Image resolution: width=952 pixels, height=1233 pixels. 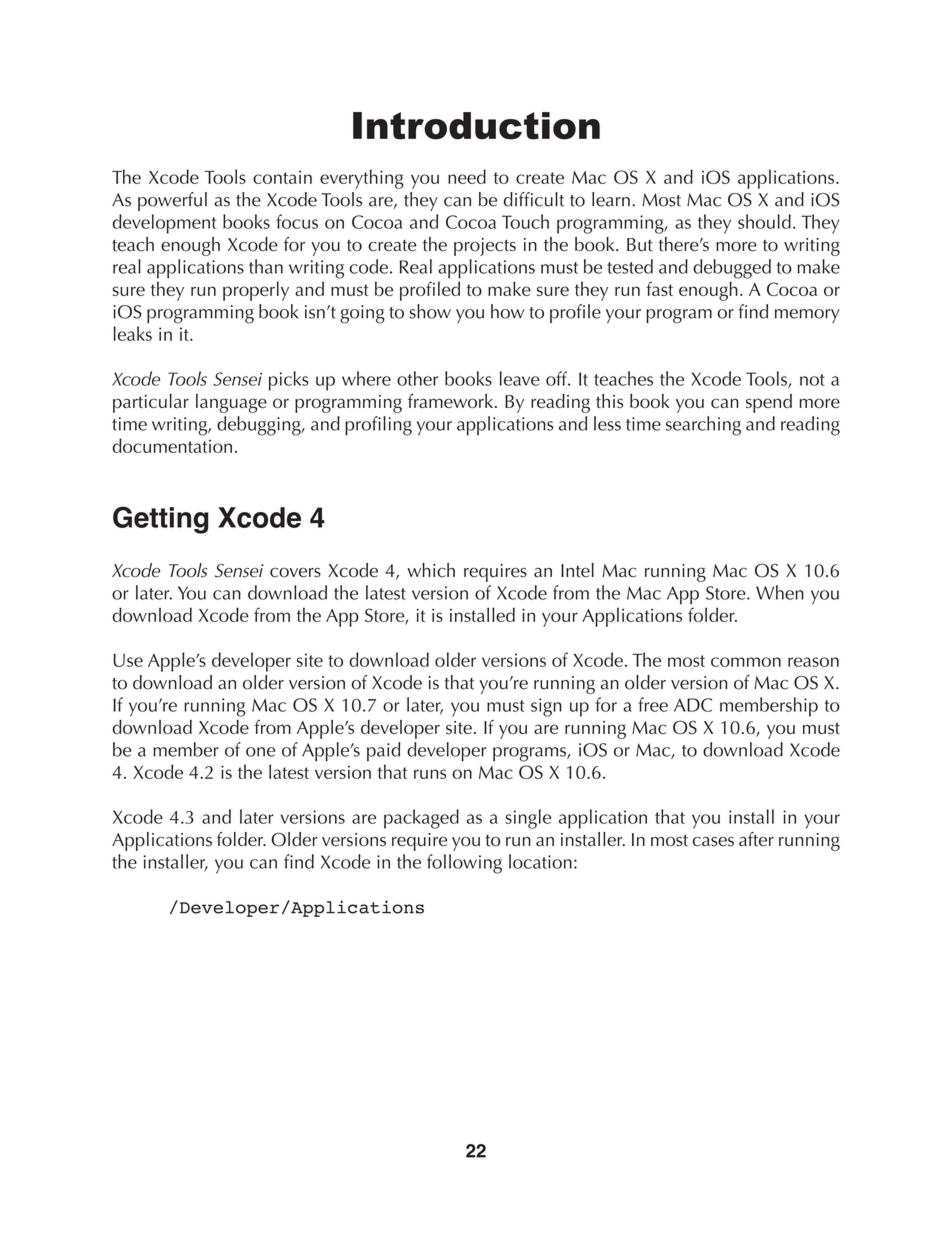 What do you see at coordinates (160, 520) in the document?
I see `Getting` at bounding box center [160, 520].
